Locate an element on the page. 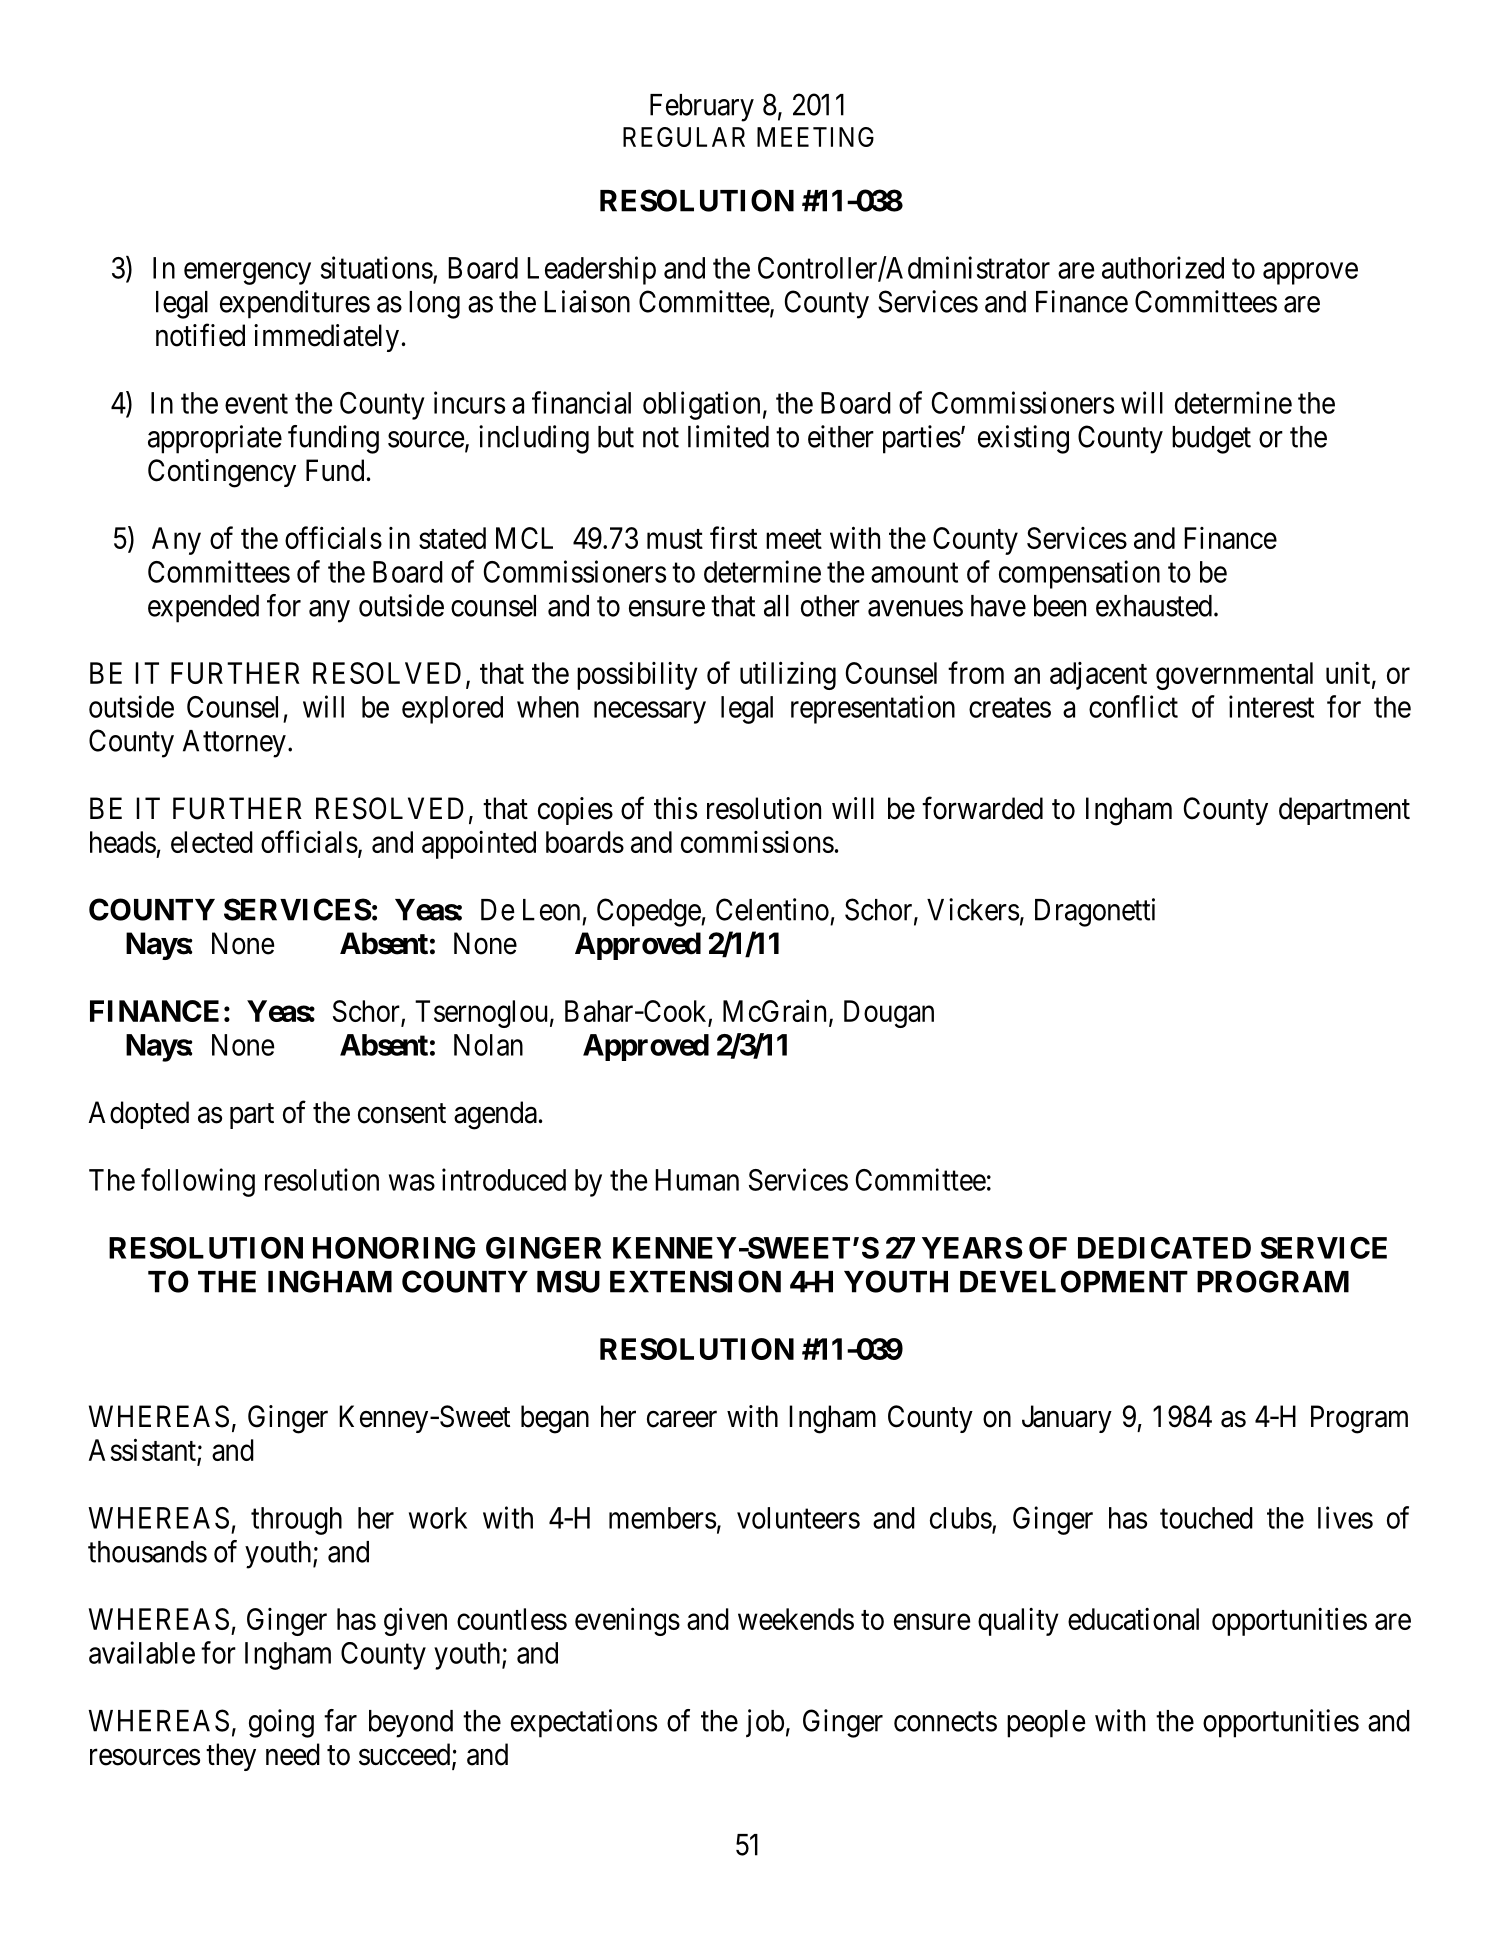 This document has width=1498, height=1939. authorized is located at coordinates (1163, 267).
